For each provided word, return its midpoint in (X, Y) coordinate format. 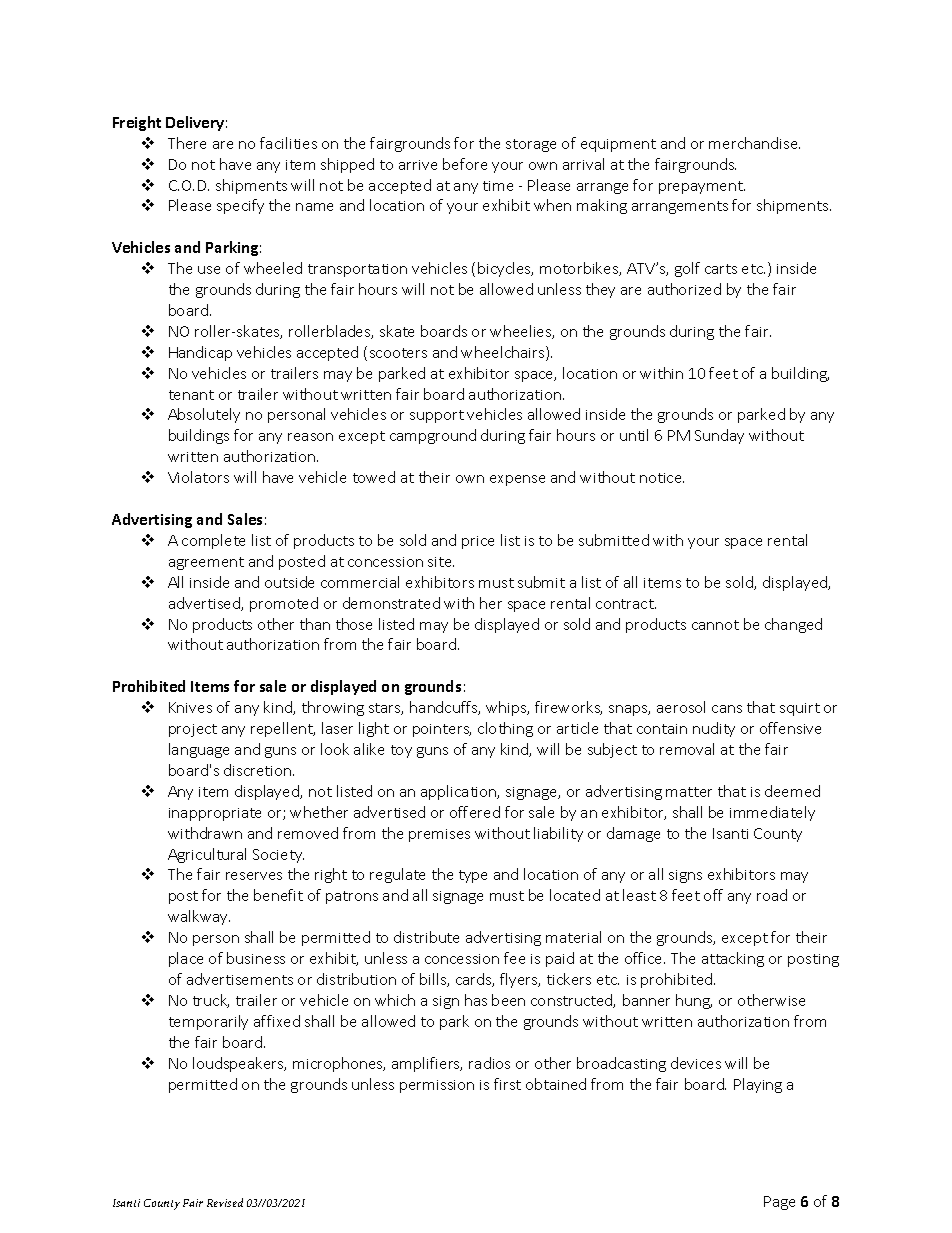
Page (779, 1203)
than (315, 624)
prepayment (702, 187)
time (498, 186)
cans (727, 709)
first (507, 1084)
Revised (225, 1202)
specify (240, 206)
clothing (505, 729)
